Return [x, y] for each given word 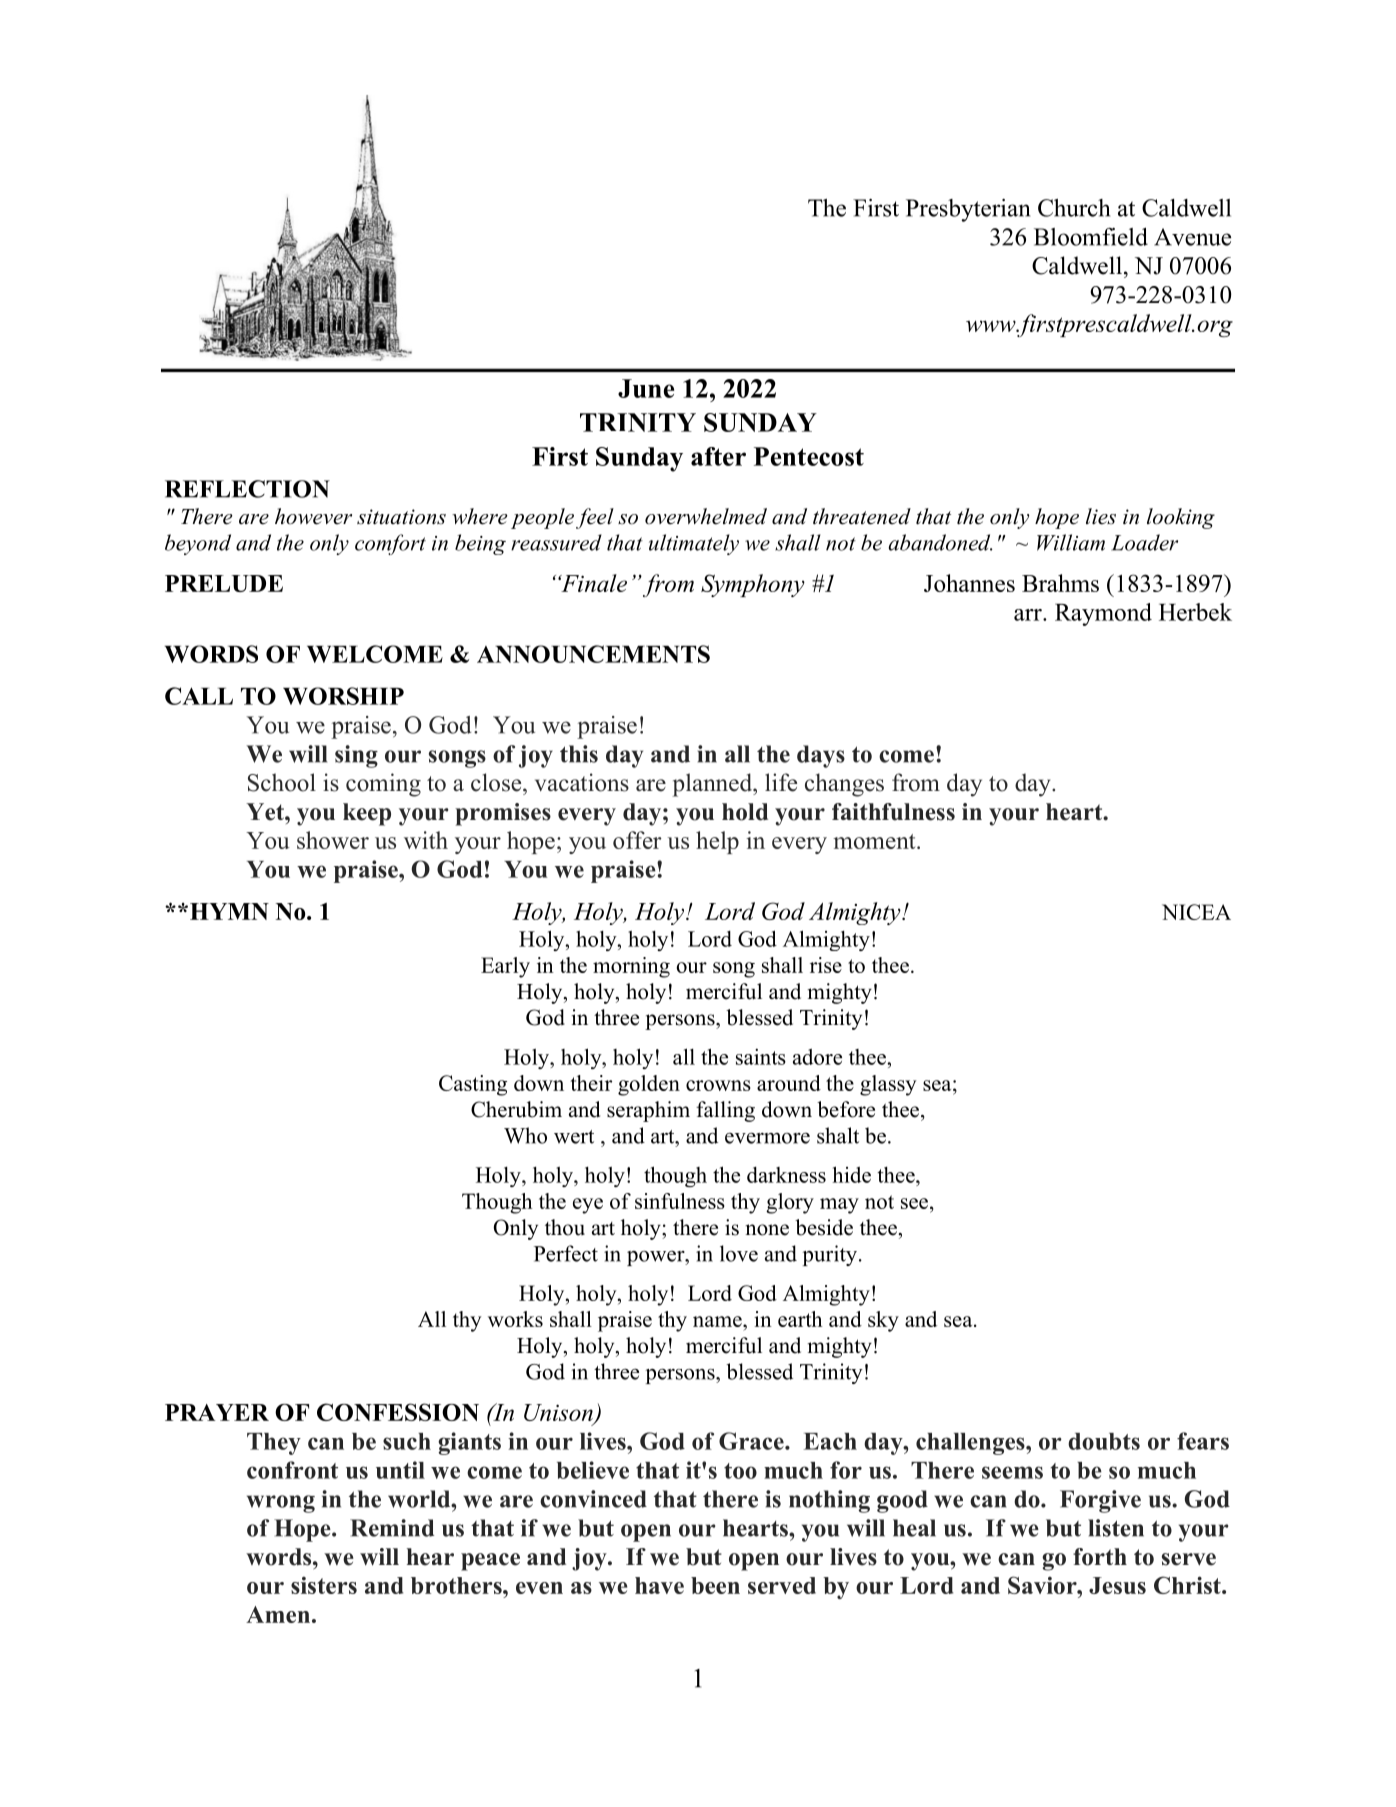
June [646, 388]
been [715, 1585]
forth [1100, 1557]
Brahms [1060, 583]
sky [883, 1321]
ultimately [694, 544]
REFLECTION [247, 489]
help [717, 842]
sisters [324, 1585]
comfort [390, 544]
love [739, 1253]
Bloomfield [1091, 237]
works [515, 1319]
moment [875, 841]
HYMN [228, 911]
